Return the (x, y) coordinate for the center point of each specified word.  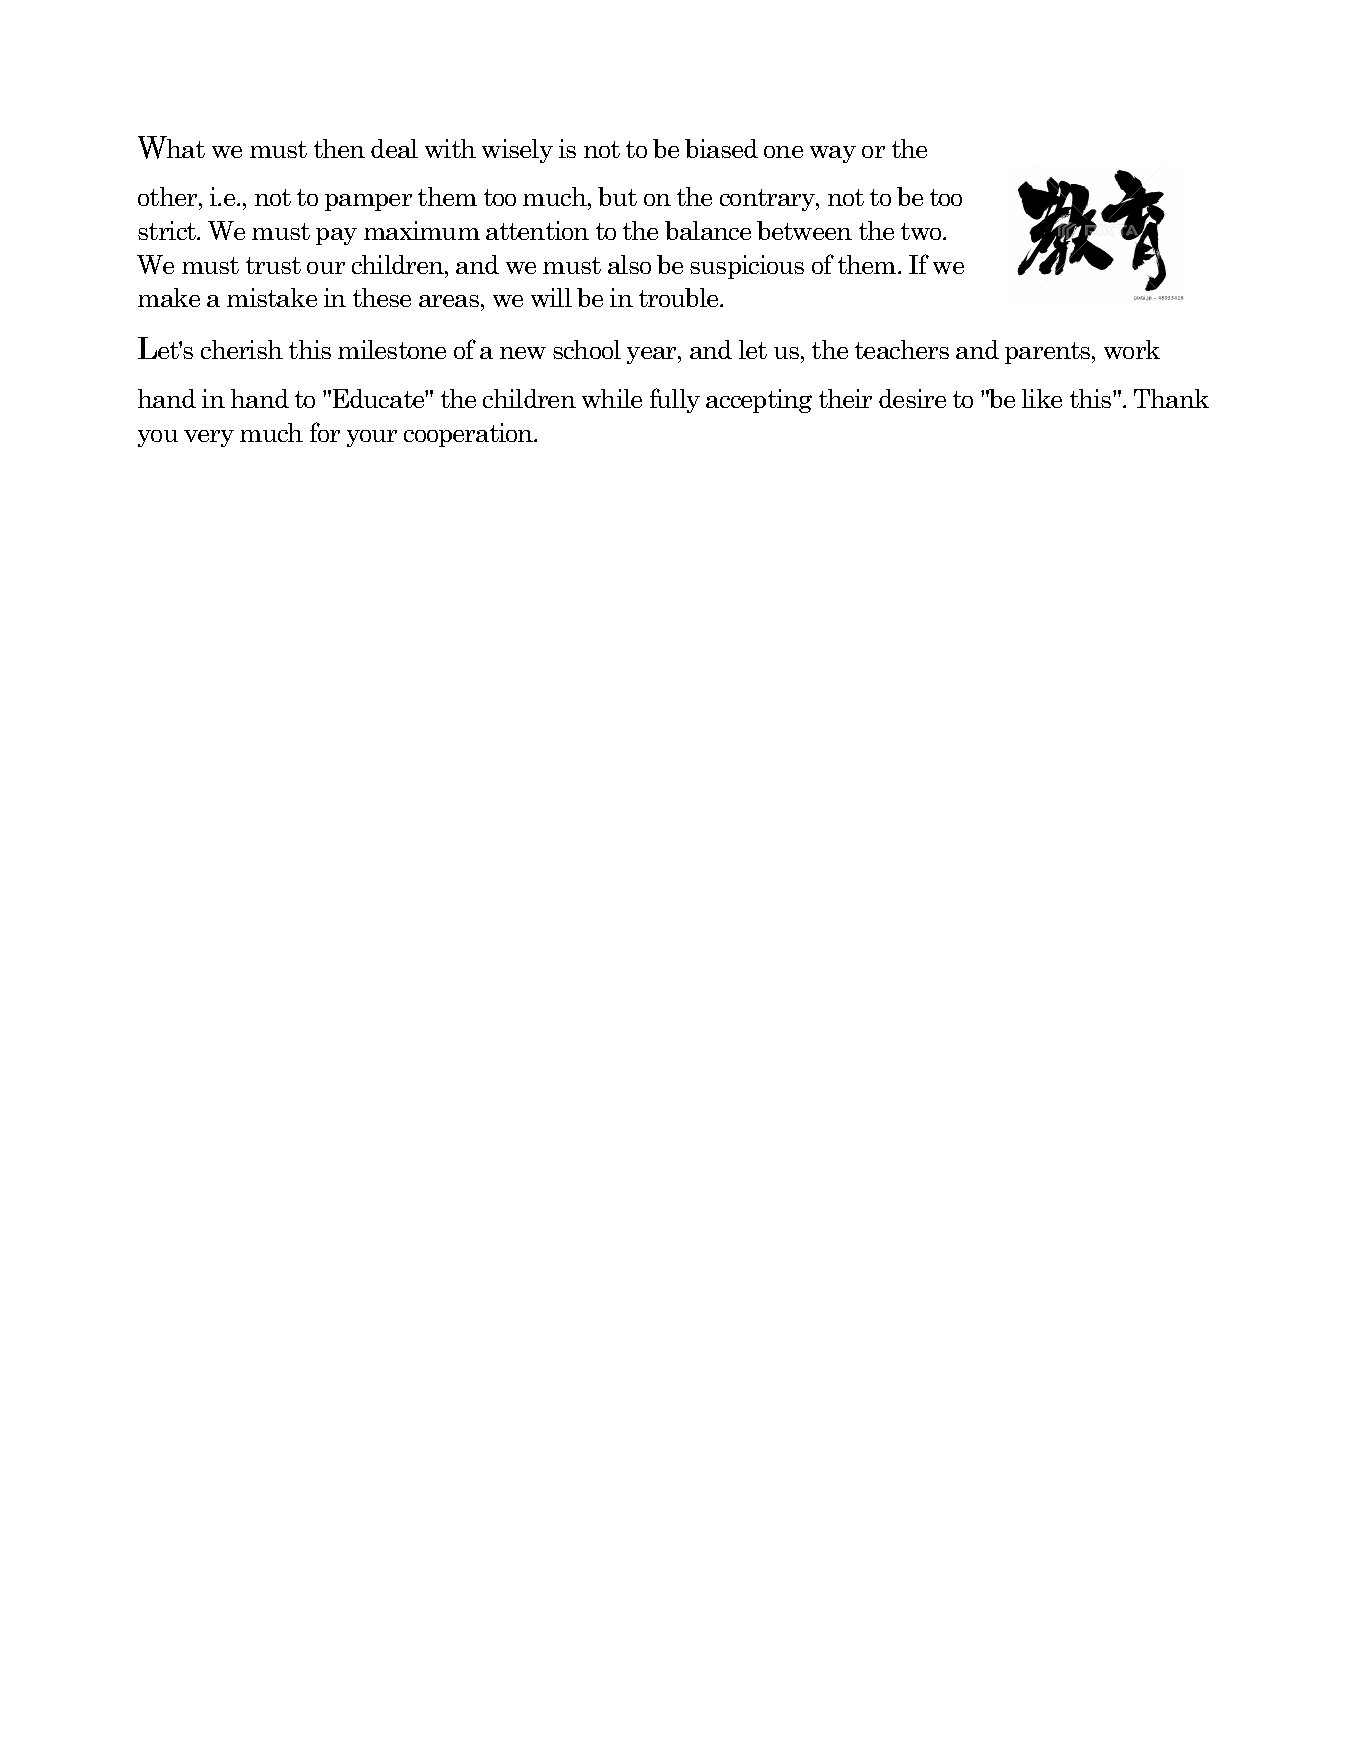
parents (1049, 353)
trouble (680, 297)
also (629, 264)
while (612, 398)
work (1132, 349)
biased (721, 148)
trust (273, 265)
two (922, 231)
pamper (368, 202)
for (325, 432)
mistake (272, 297)
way (833, 154)
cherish (242, 349)
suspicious (747, 267)
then (339, 148)
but (617, 196)
